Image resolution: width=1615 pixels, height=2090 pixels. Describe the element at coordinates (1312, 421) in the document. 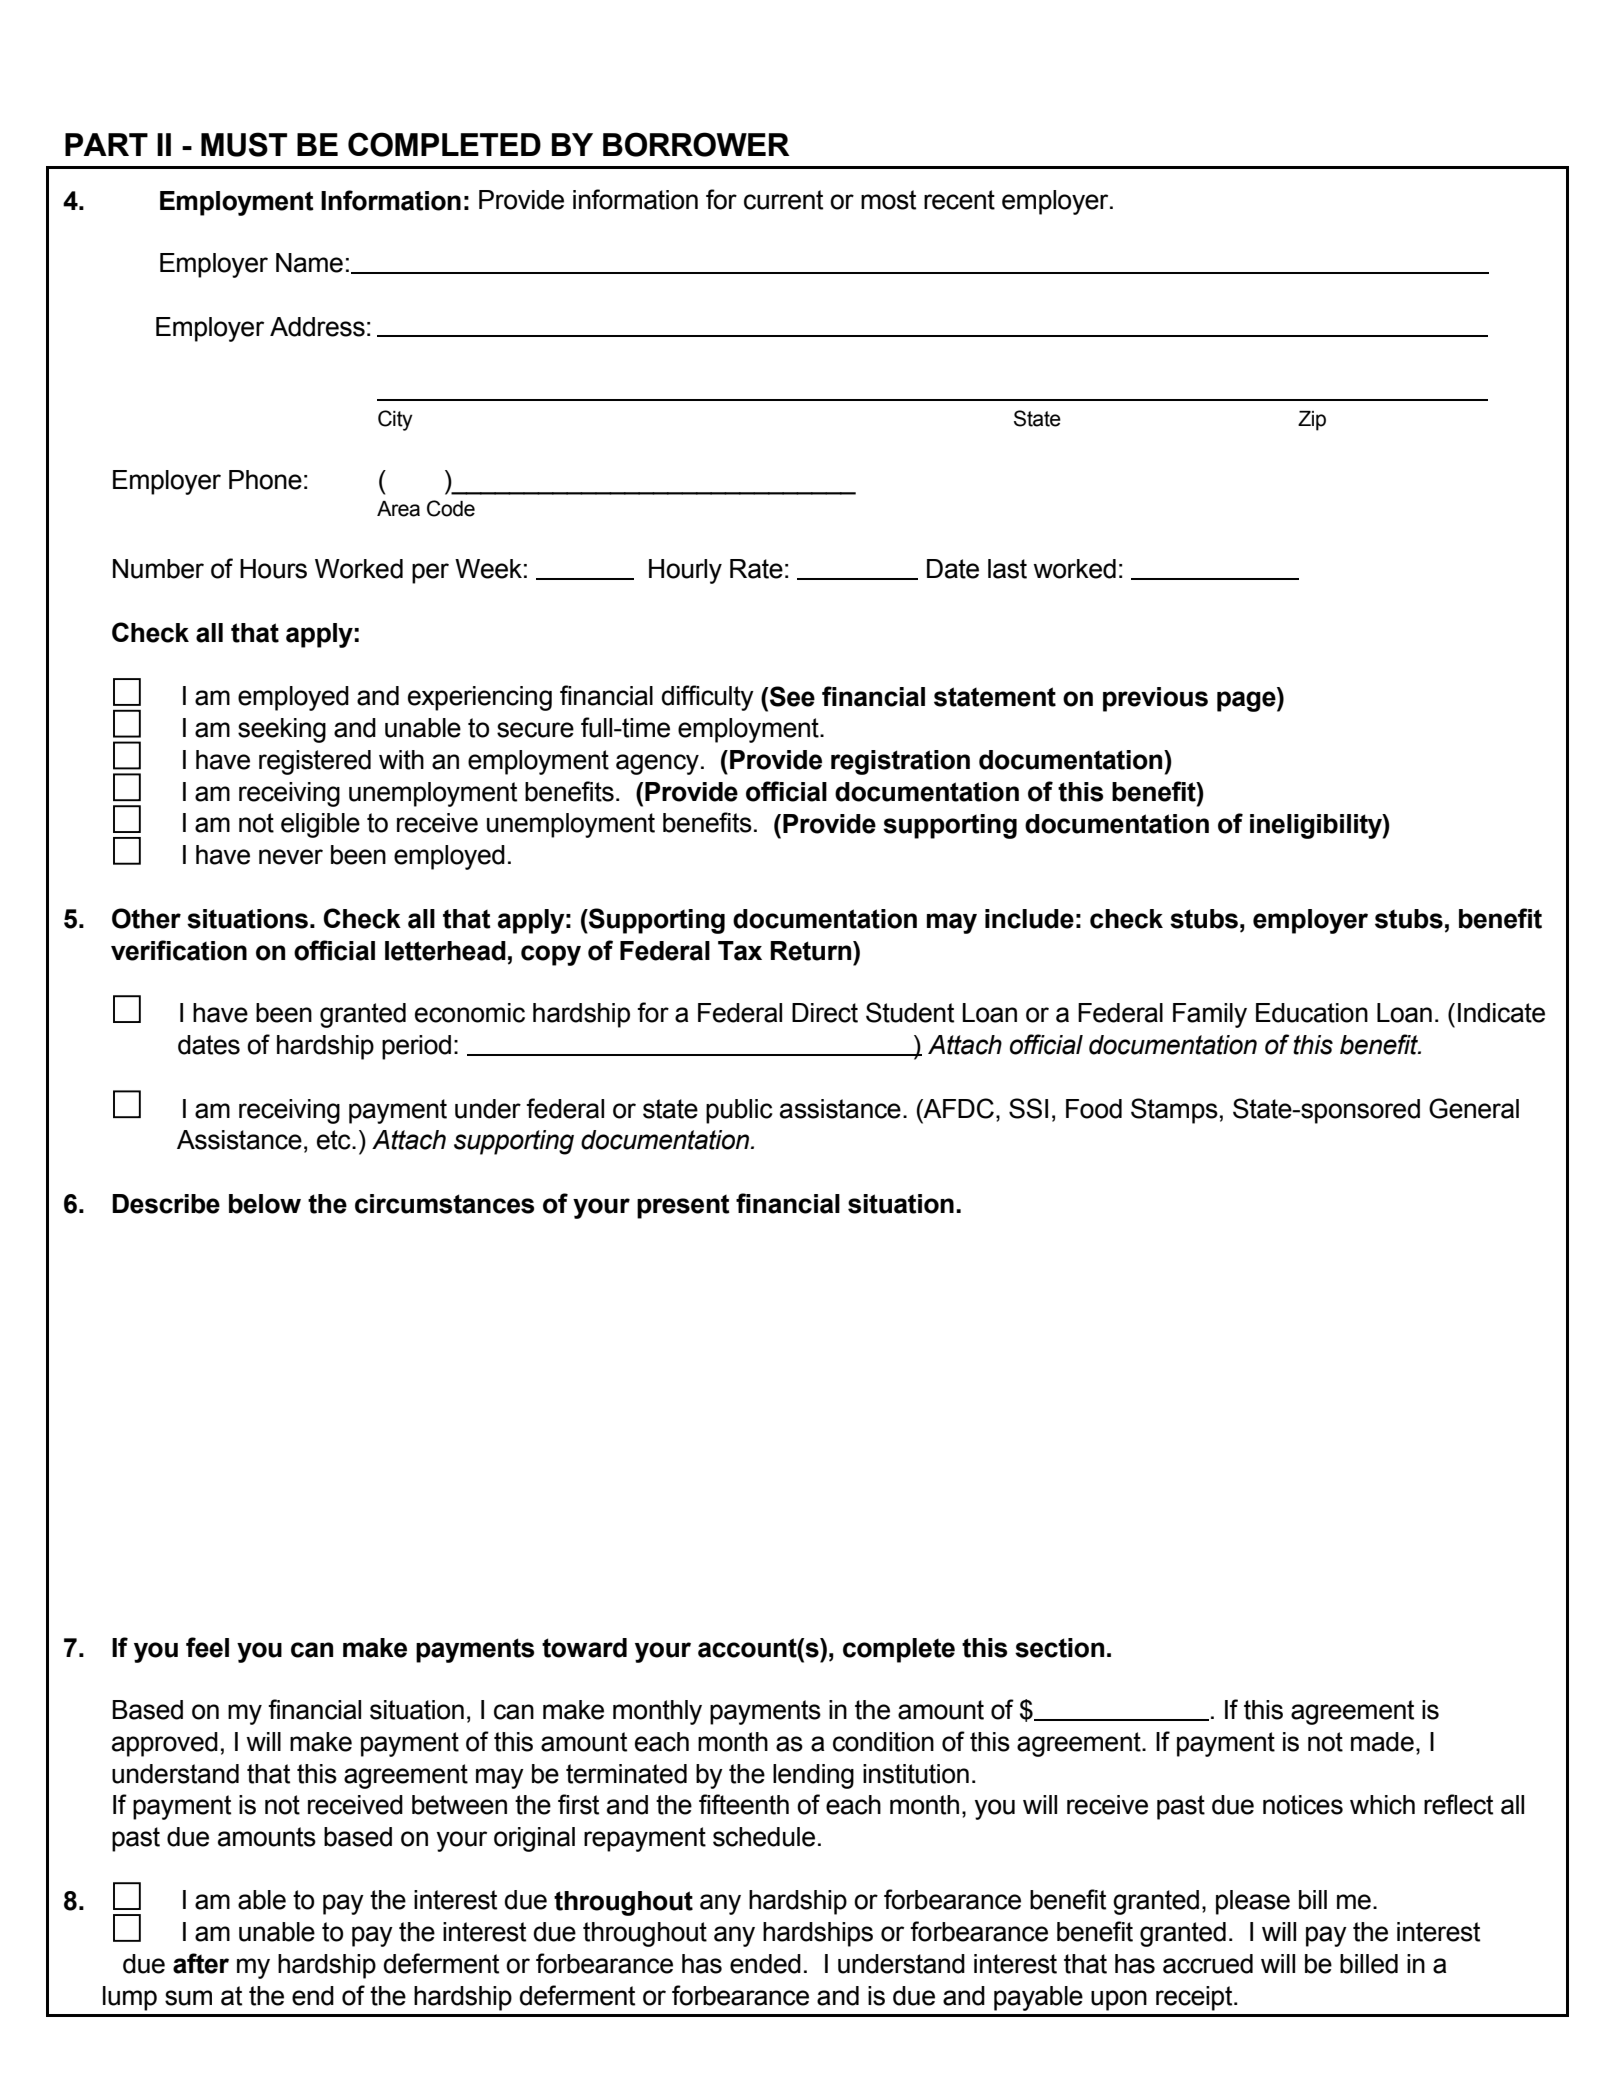

I see `Zip` at that location.
